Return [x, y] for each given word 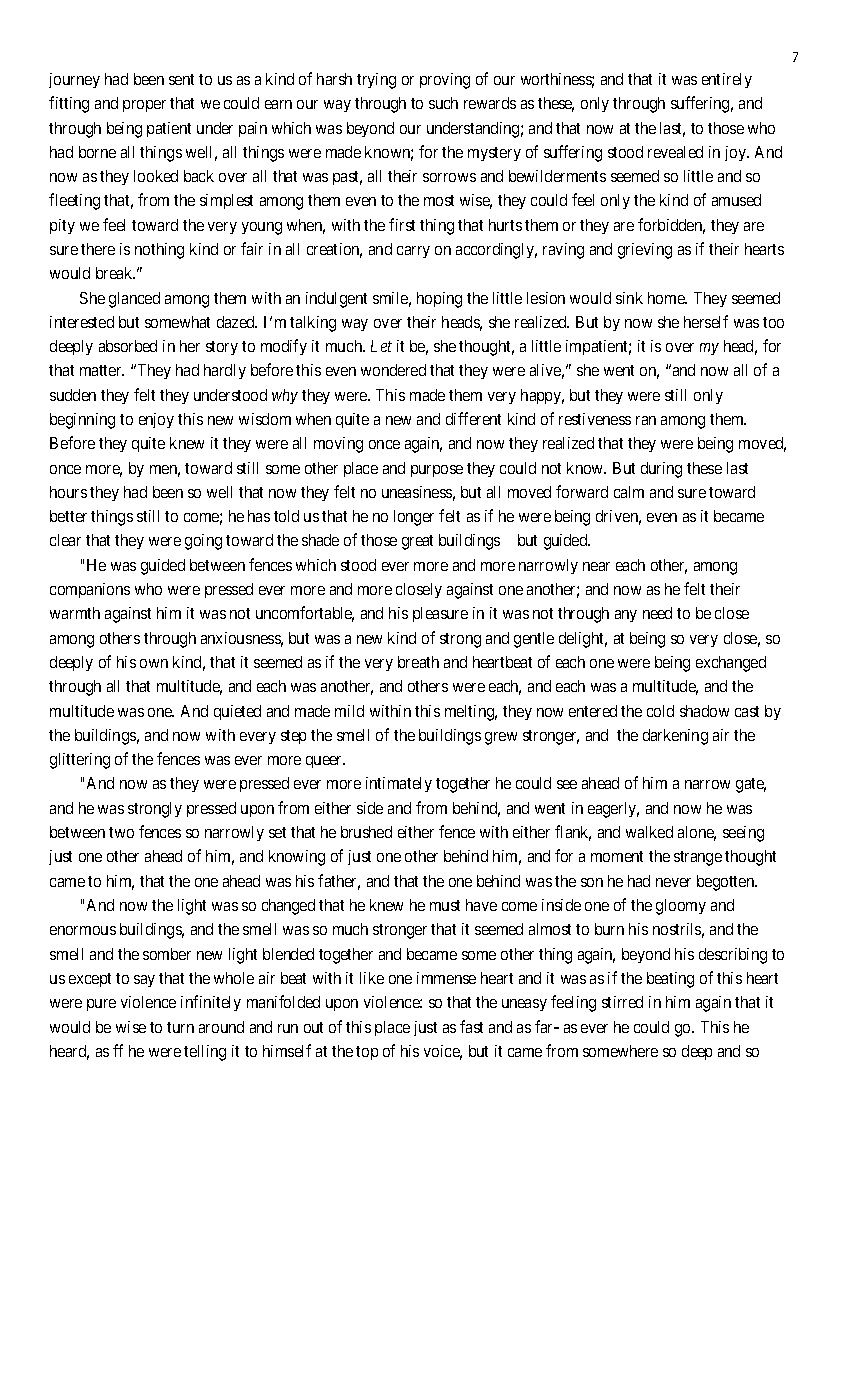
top [367, 1053]
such [443, 103]
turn [180, 1027]
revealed [675, 152]
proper [144, 106]
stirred [622, 1002]
